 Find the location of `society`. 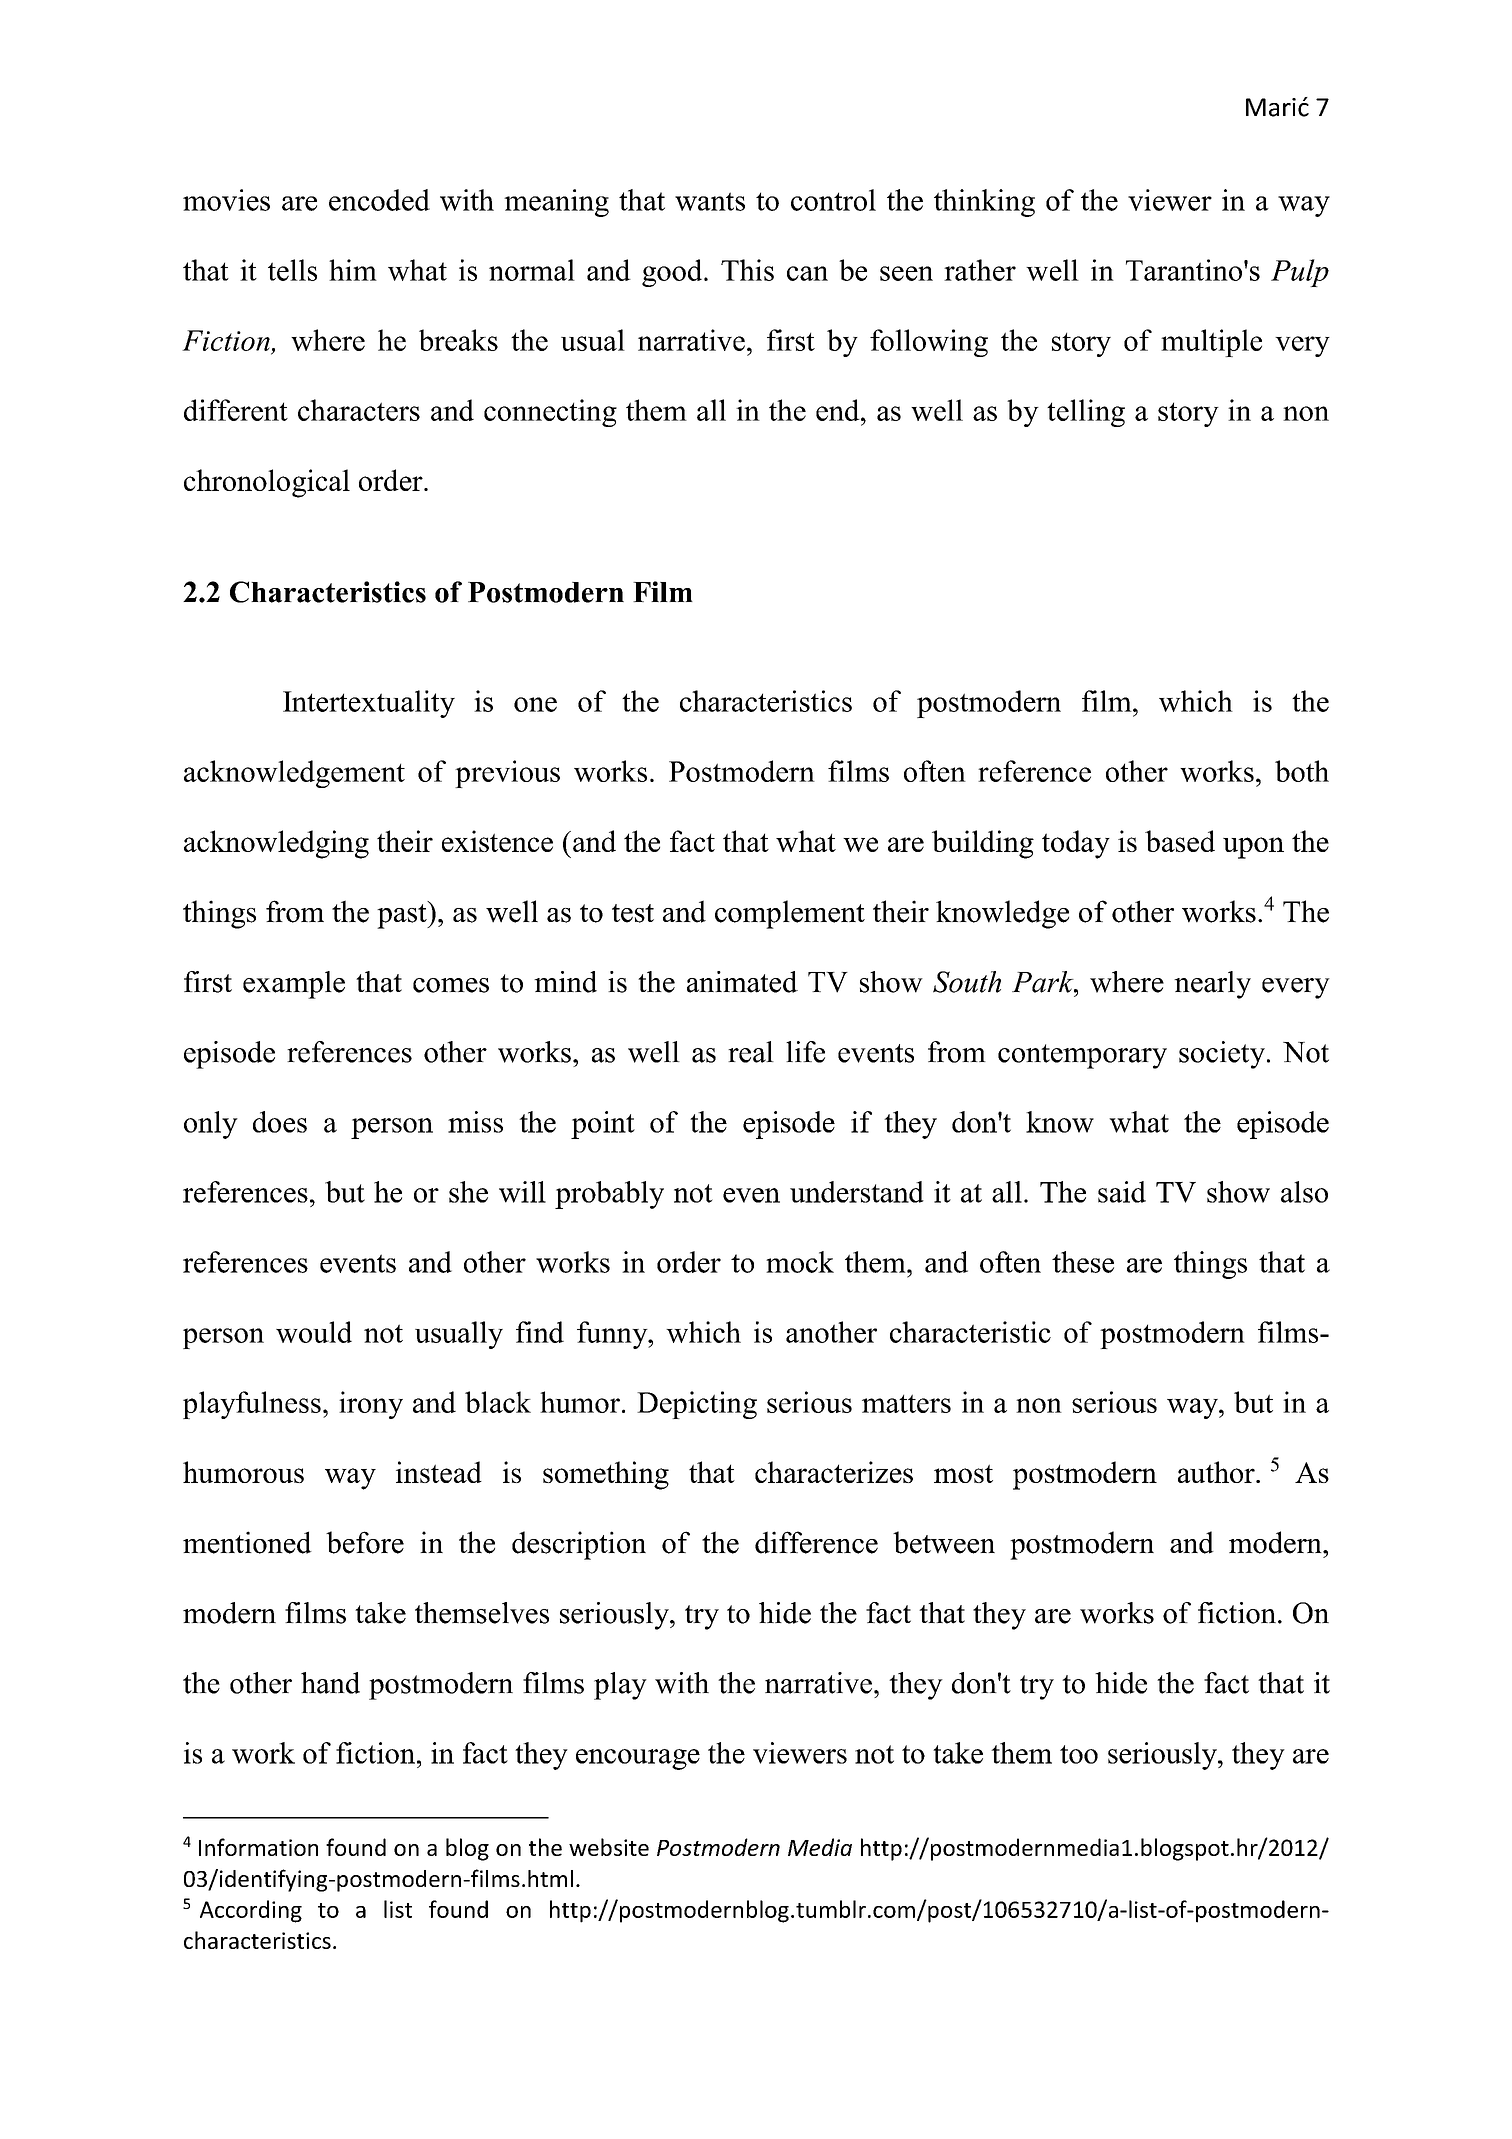

society is located at coordinates (1222, 1055).
